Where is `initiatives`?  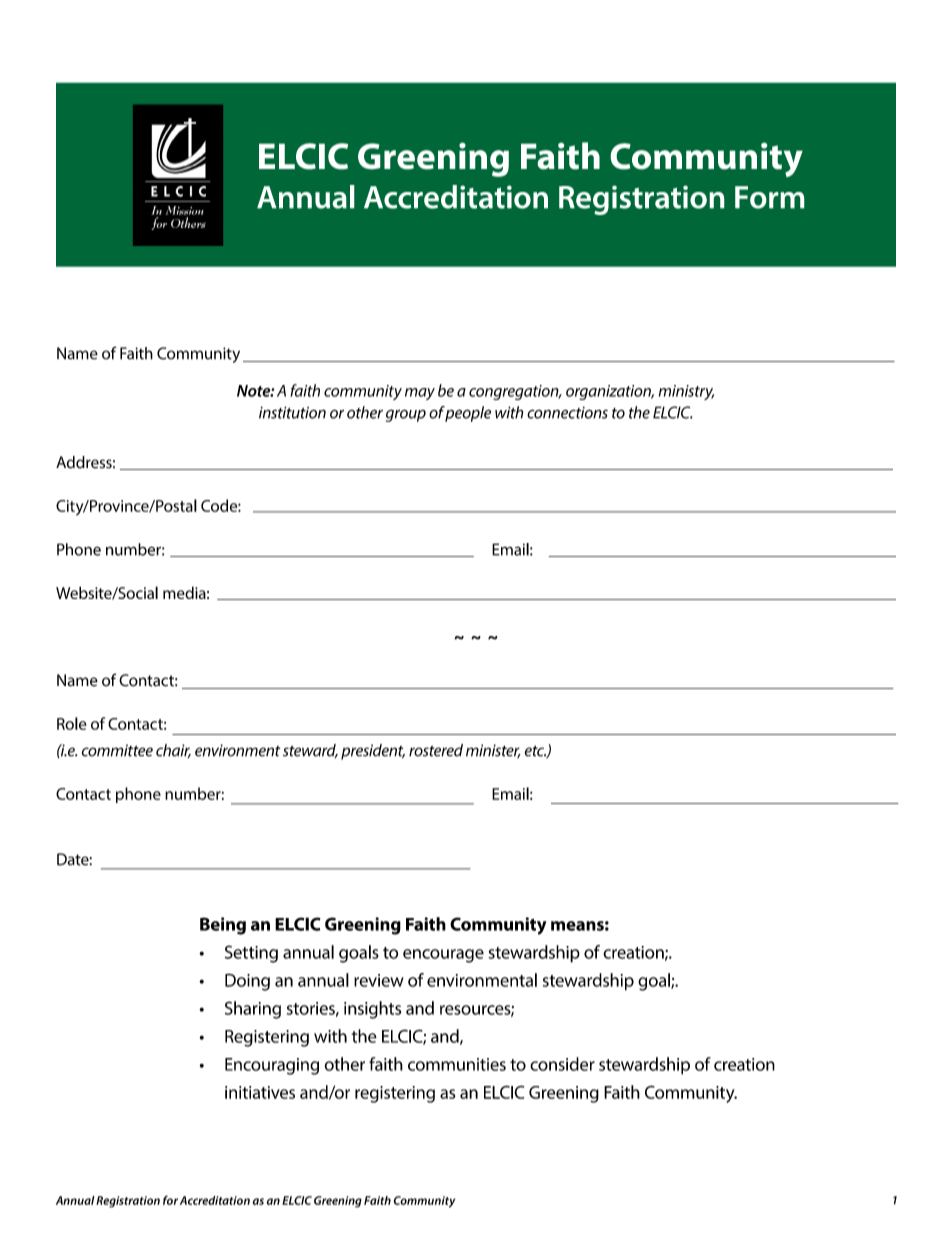
initiatives is located at coordinates (260, 1092).
